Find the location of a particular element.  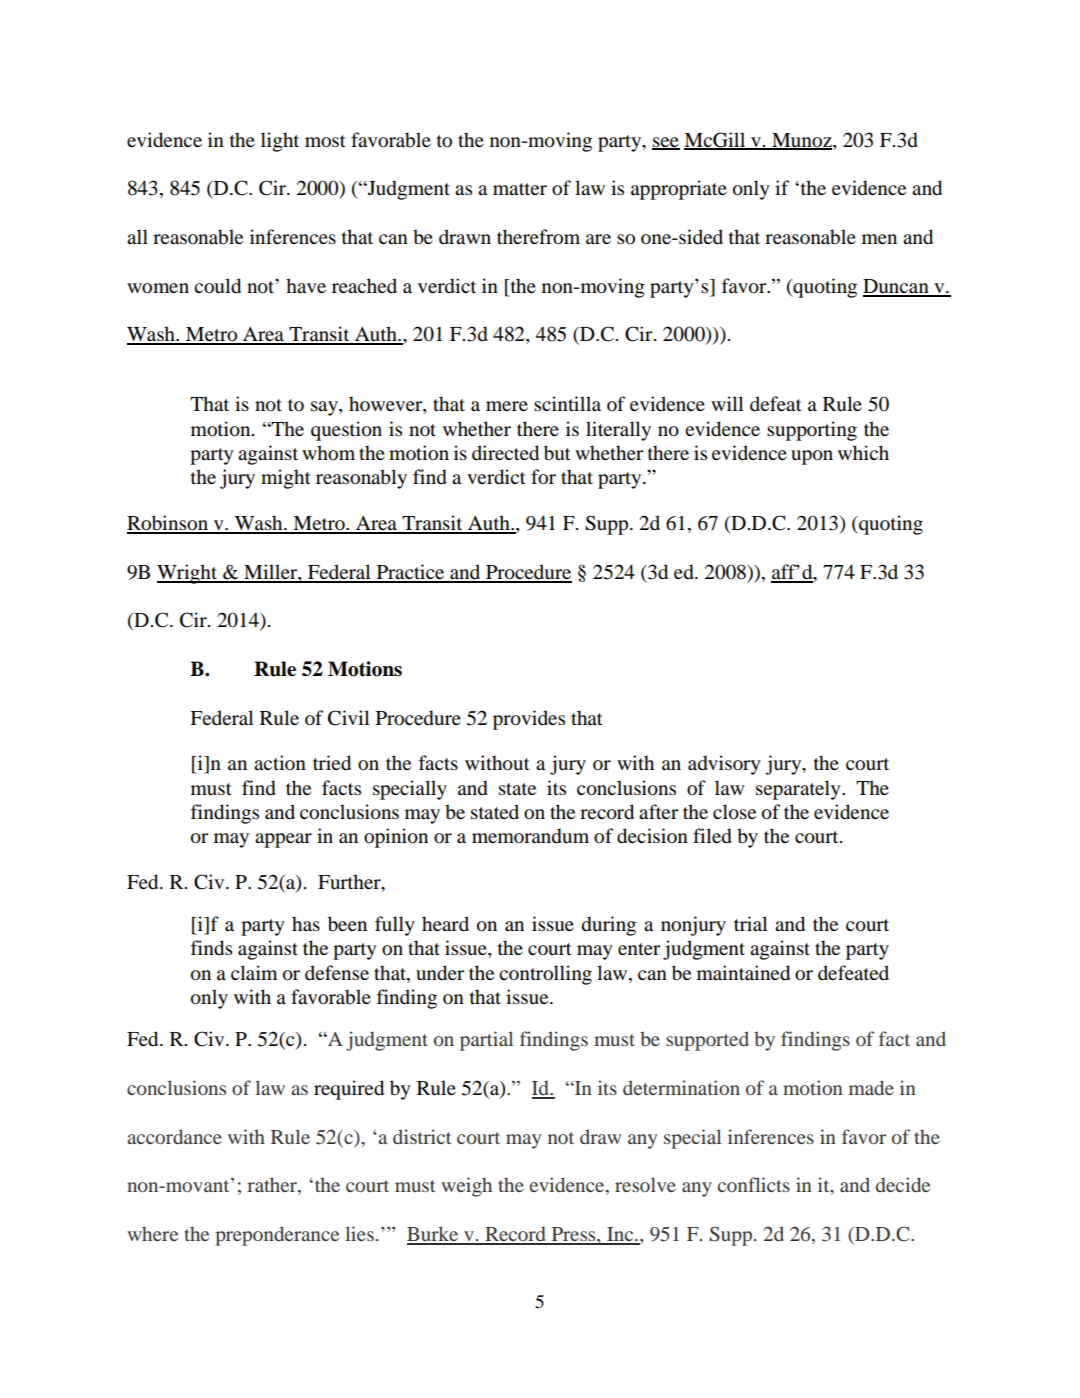

separately is located at coordinates (799, 790).
